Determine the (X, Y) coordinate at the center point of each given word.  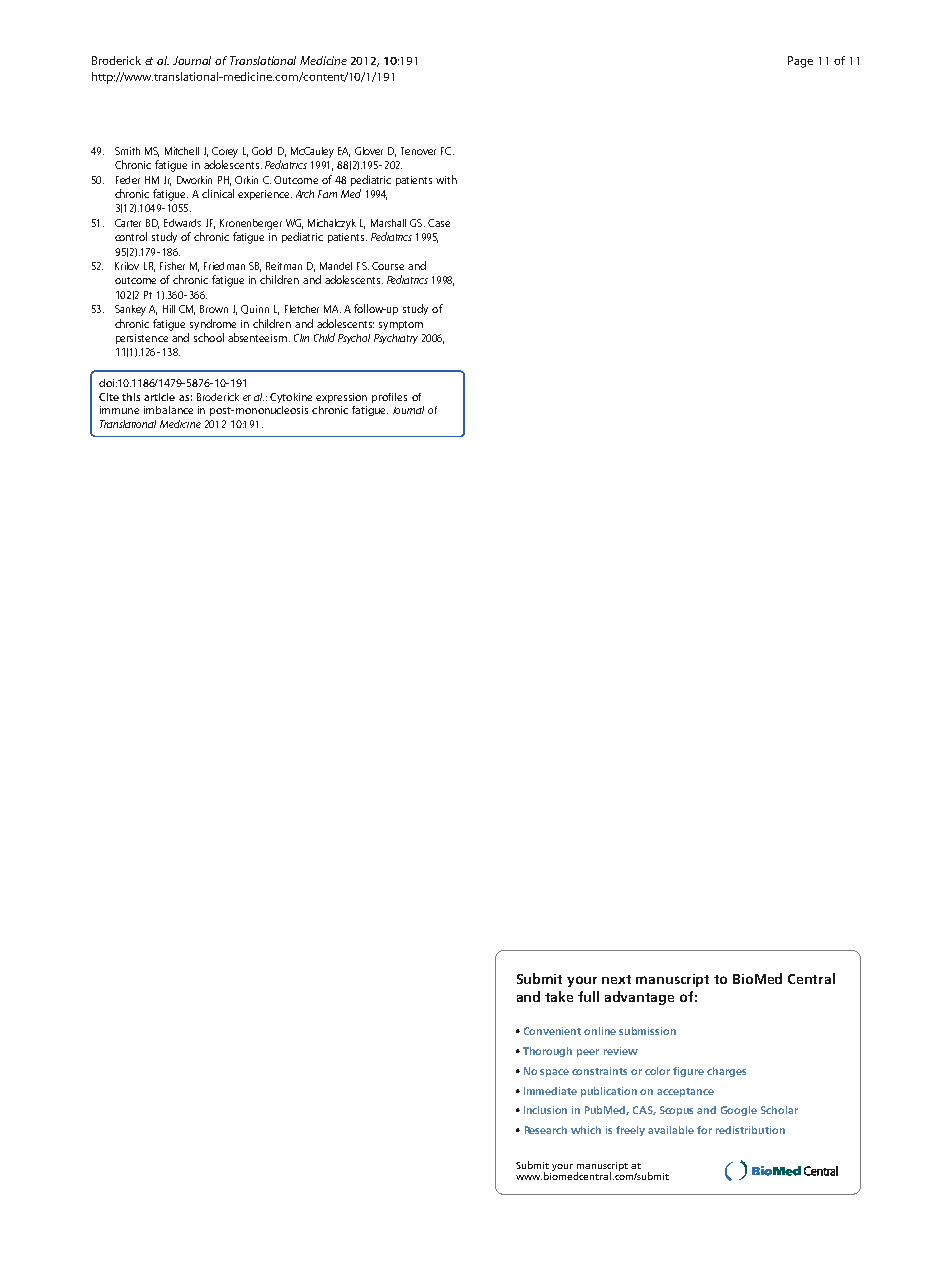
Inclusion (545, 1110)
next (616, 979)
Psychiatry (396, 339)
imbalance (168, 410)
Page (800, 62)
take (559, 996)
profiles (389, 398)
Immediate (550, 1091)
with (446, 179)
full (588, 996)
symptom (401, 325)
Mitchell (182, 151)
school (209, 337)
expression (341, 398)
